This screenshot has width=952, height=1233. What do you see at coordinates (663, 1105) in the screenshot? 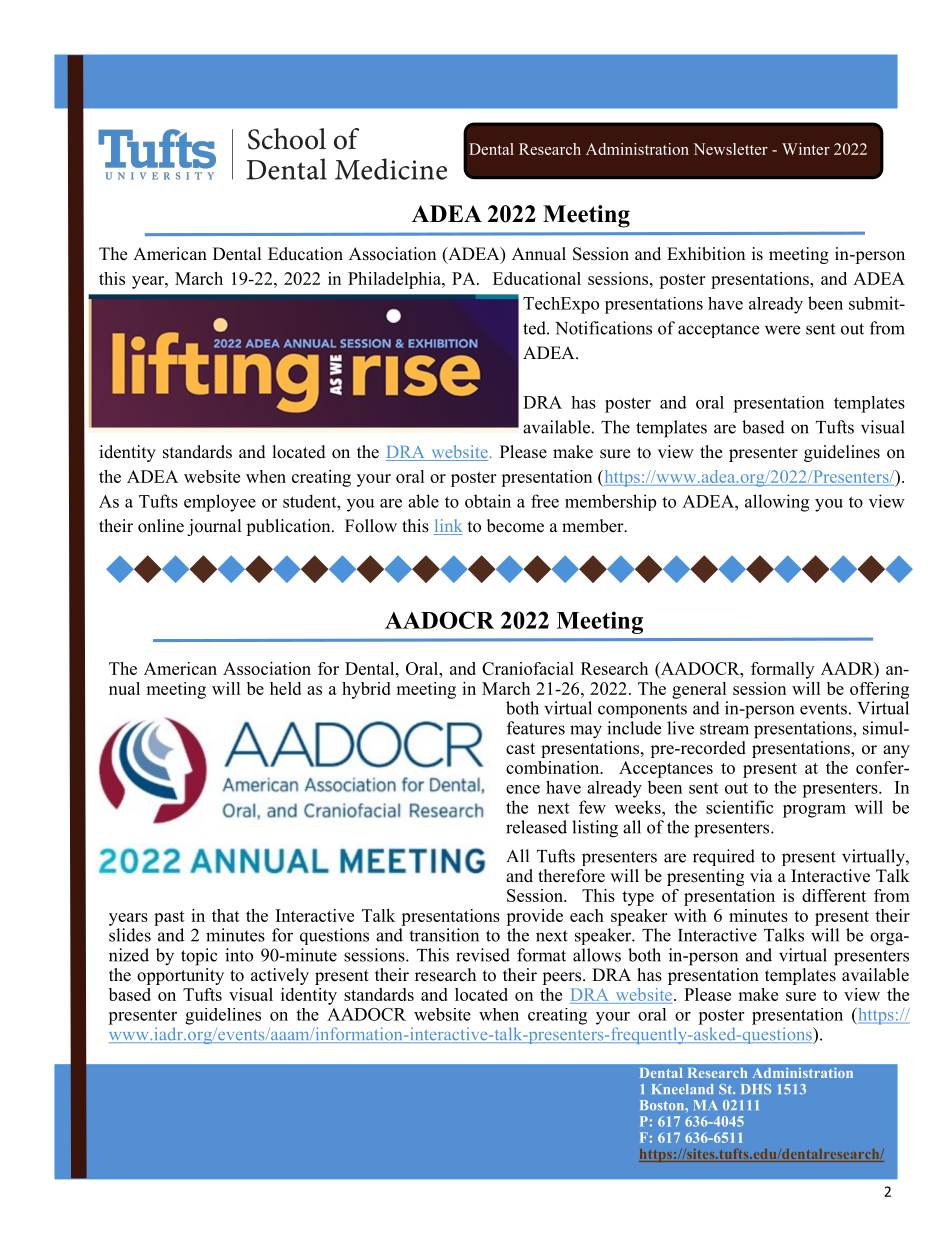
I see `Boston` at bounding box center [663, 1105].
